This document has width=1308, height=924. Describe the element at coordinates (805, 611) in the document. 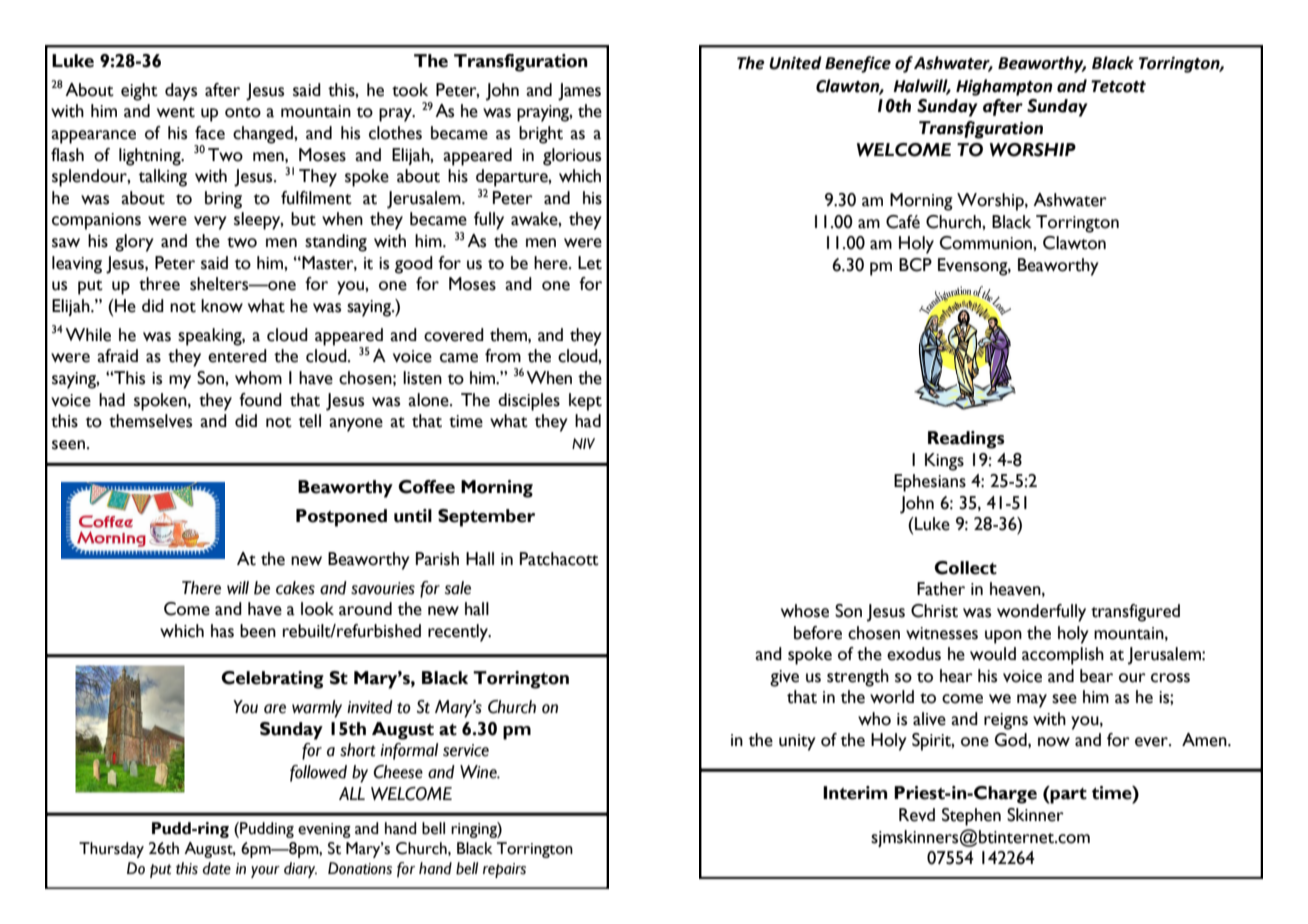

I see `whose` at that location.
